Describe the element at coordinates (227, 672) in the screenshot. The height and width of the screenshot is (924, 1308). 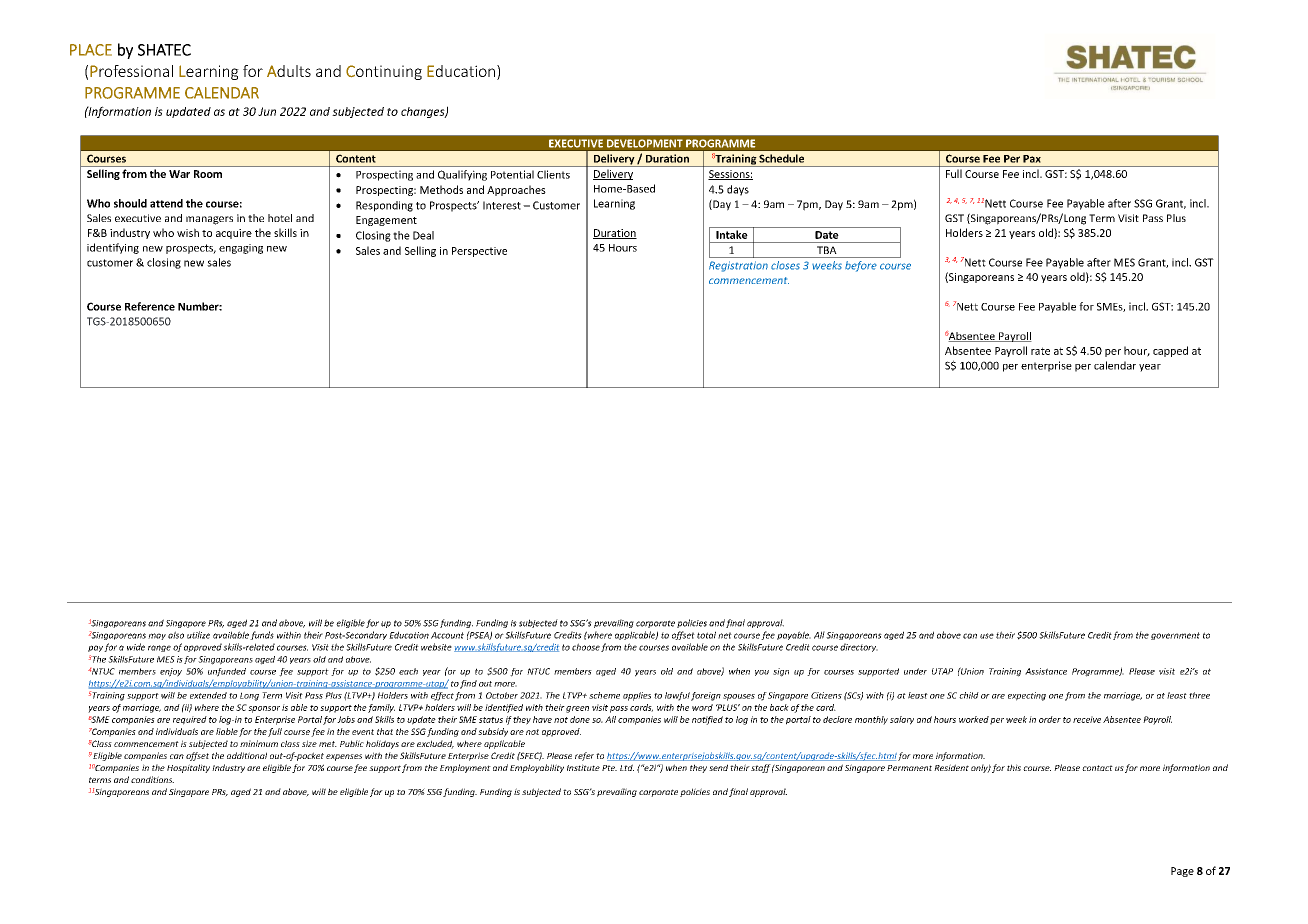
I see `unfunded` at that location.
